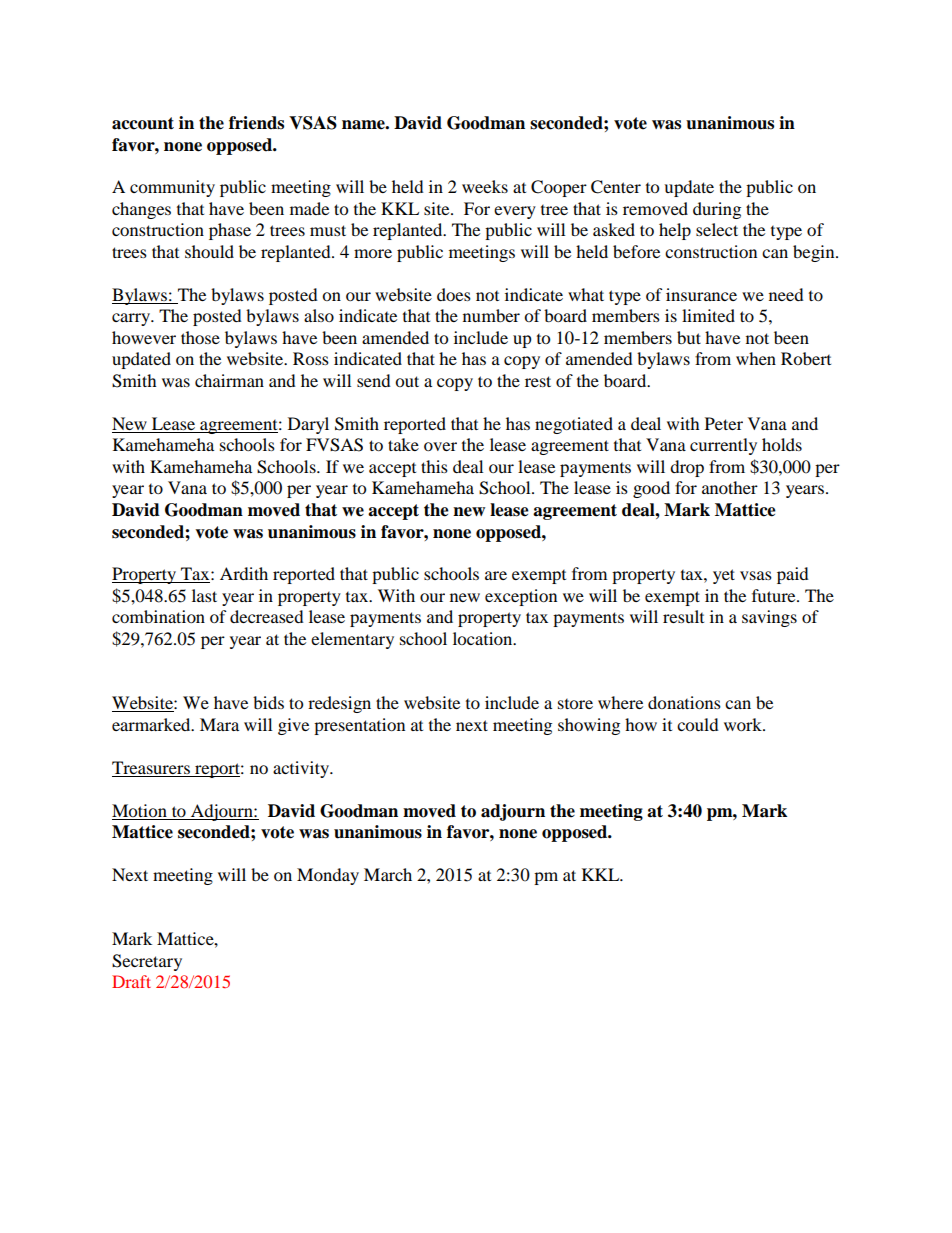 The height and width of the image is (1233, 952). I want to click on friends, so click(256, 123).
